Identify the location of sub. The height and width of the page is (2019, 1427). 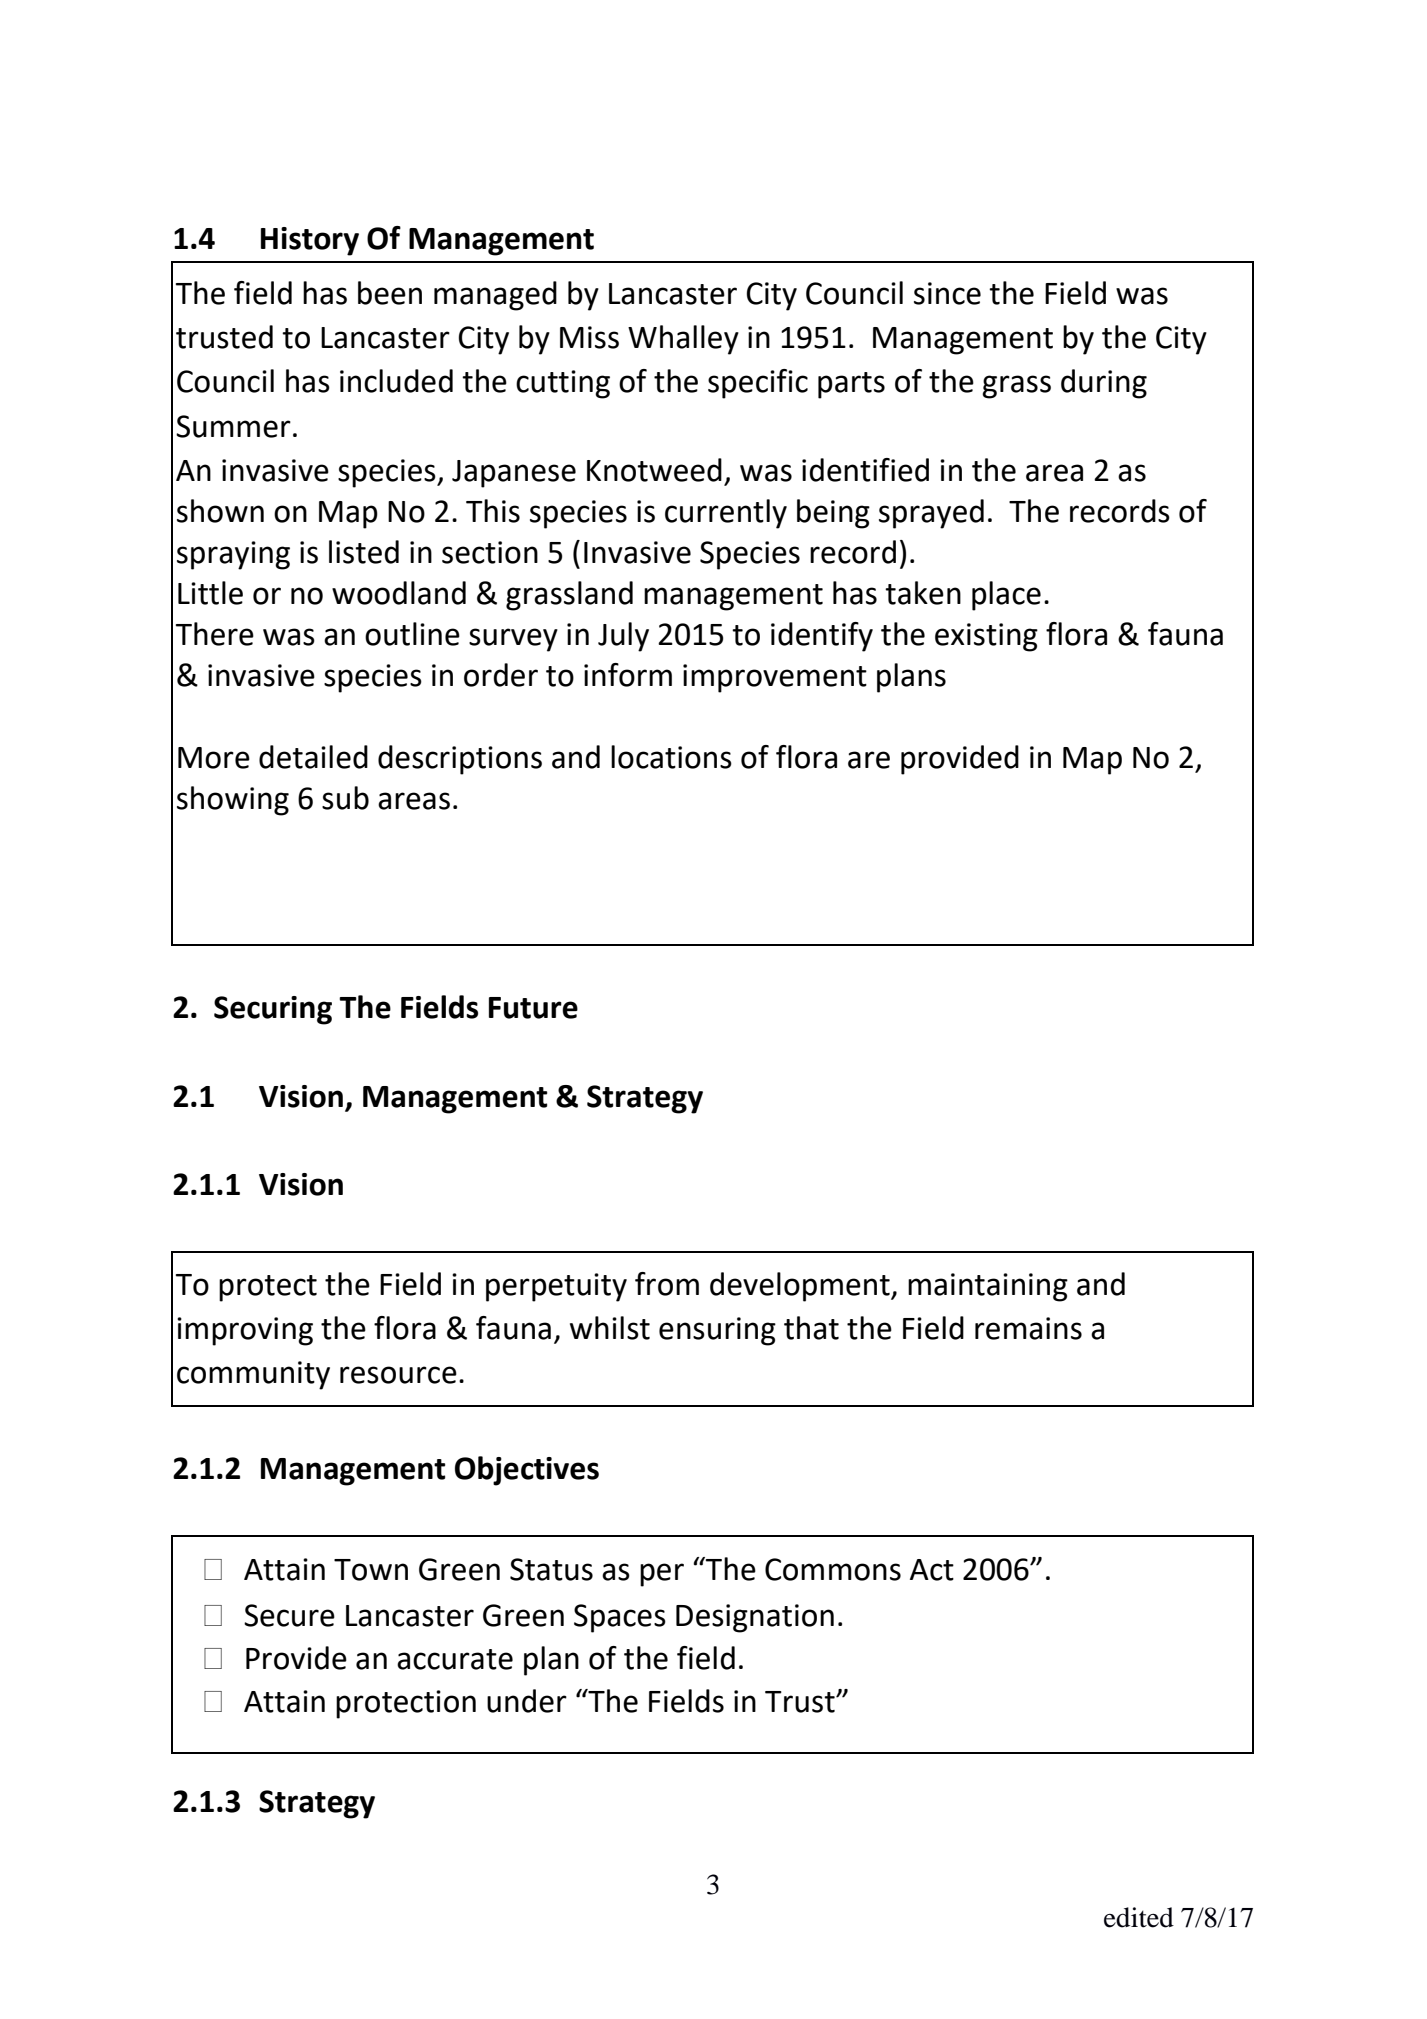
(345, 798).
